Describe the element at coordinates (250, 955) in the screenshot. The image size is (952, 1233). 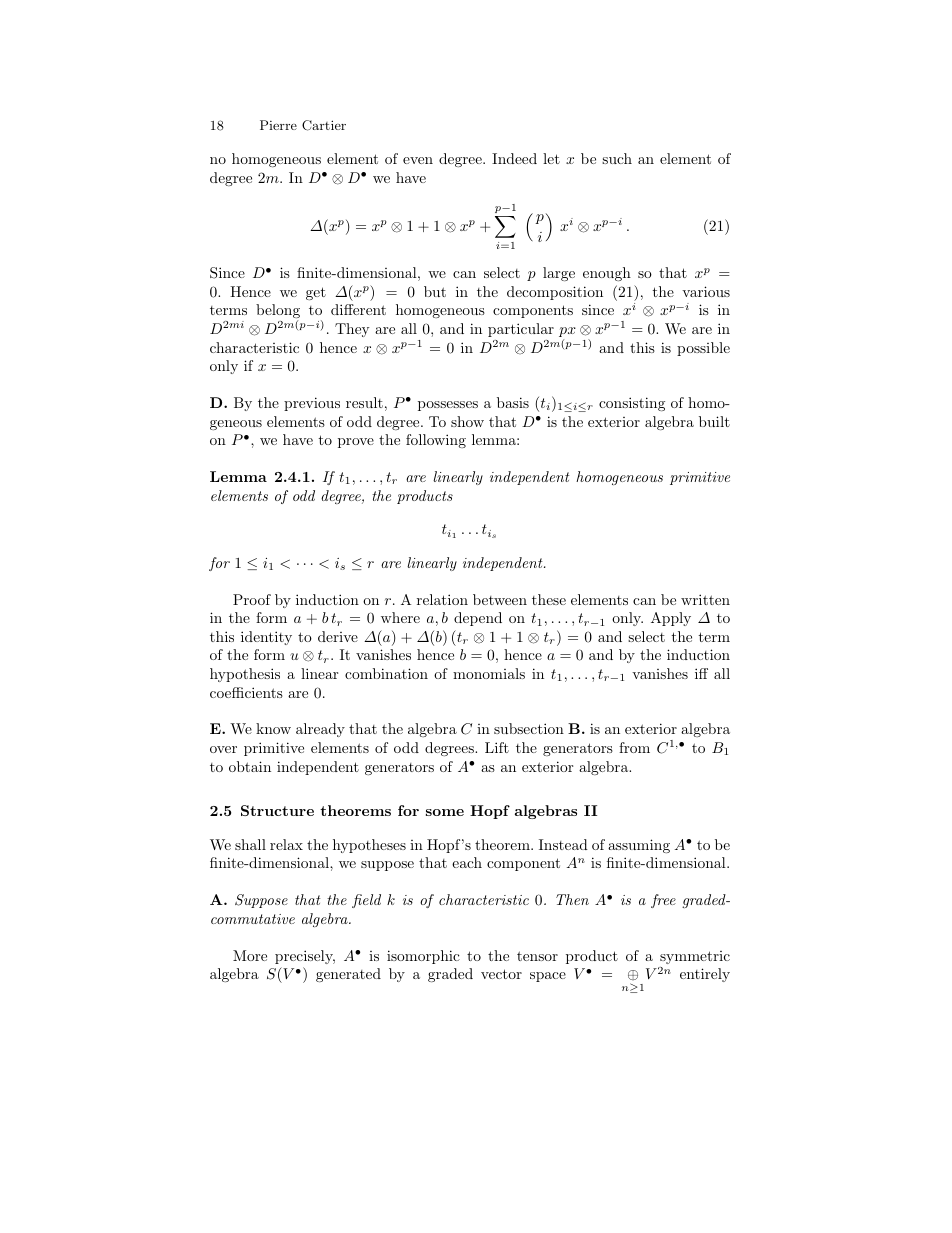
I see `More` at that location.
